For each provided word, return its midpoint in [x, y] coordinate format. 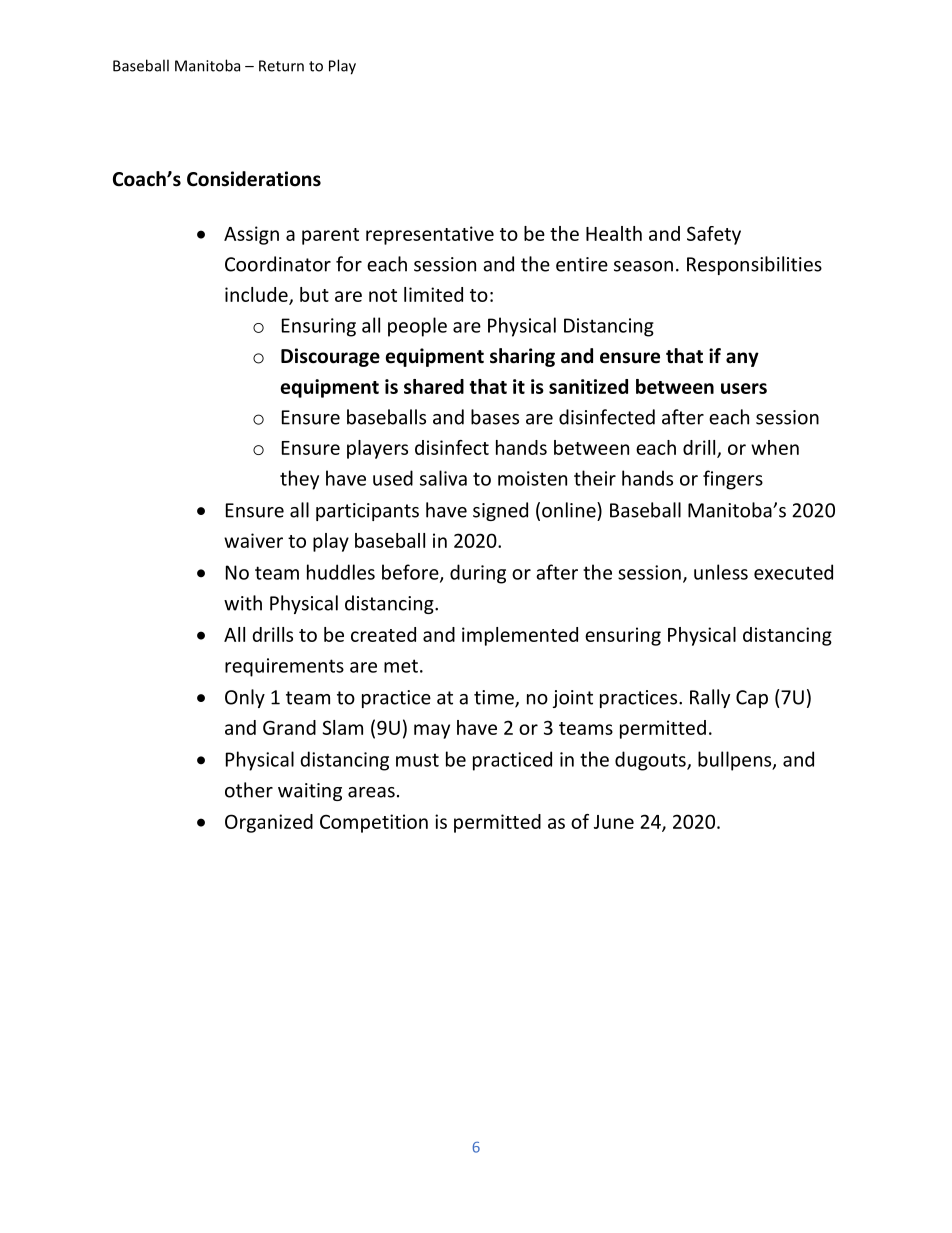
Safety [714, 235]
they [299, 480]
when [775, 447]
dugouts [651, 761]
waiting [310, 792]
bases [495, 417]
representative [430, 235]
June [614, 822]
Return [281, 66]
